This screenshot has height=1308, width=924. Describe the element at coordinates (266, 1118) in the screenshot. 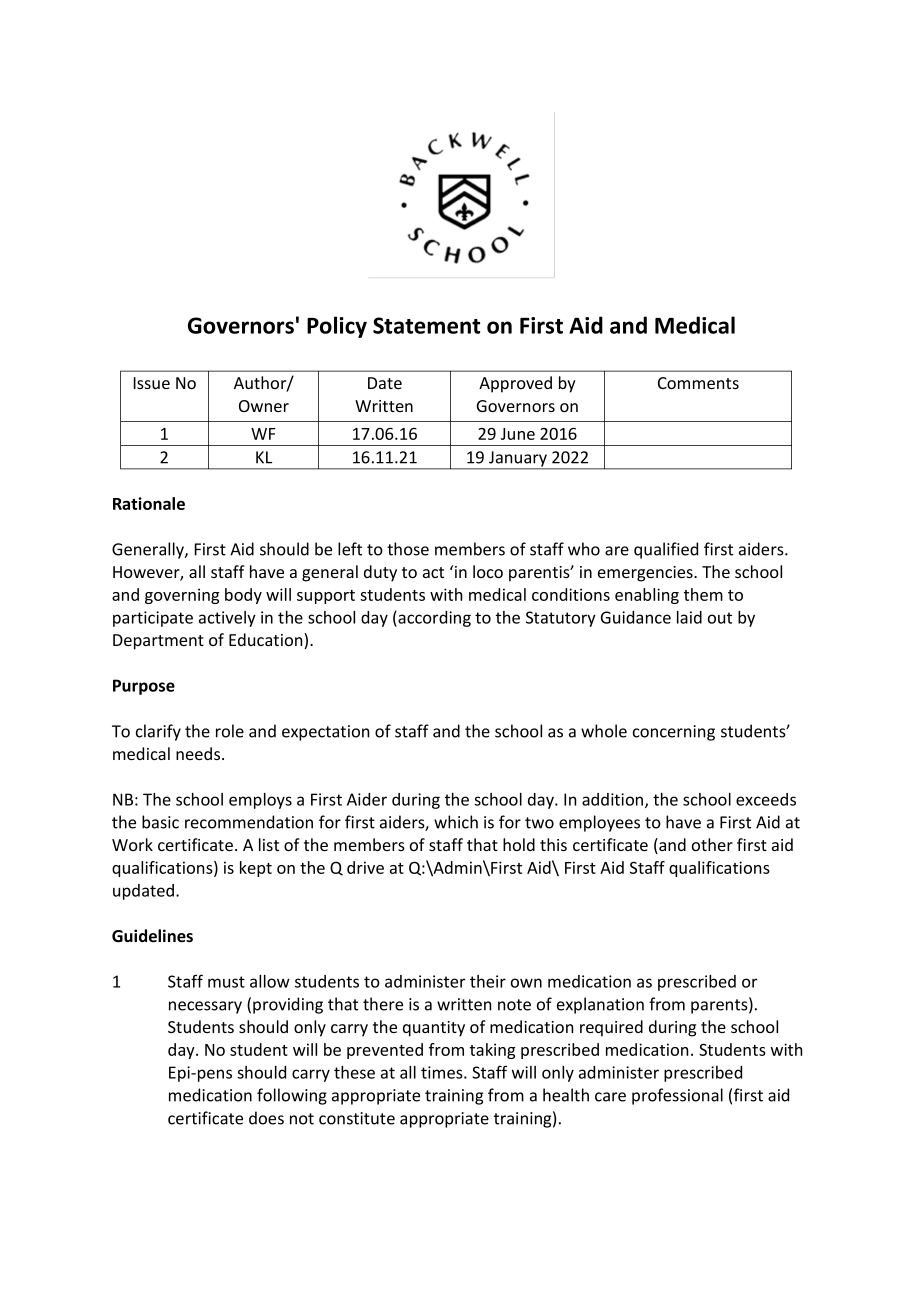

I see `does` at that location.
